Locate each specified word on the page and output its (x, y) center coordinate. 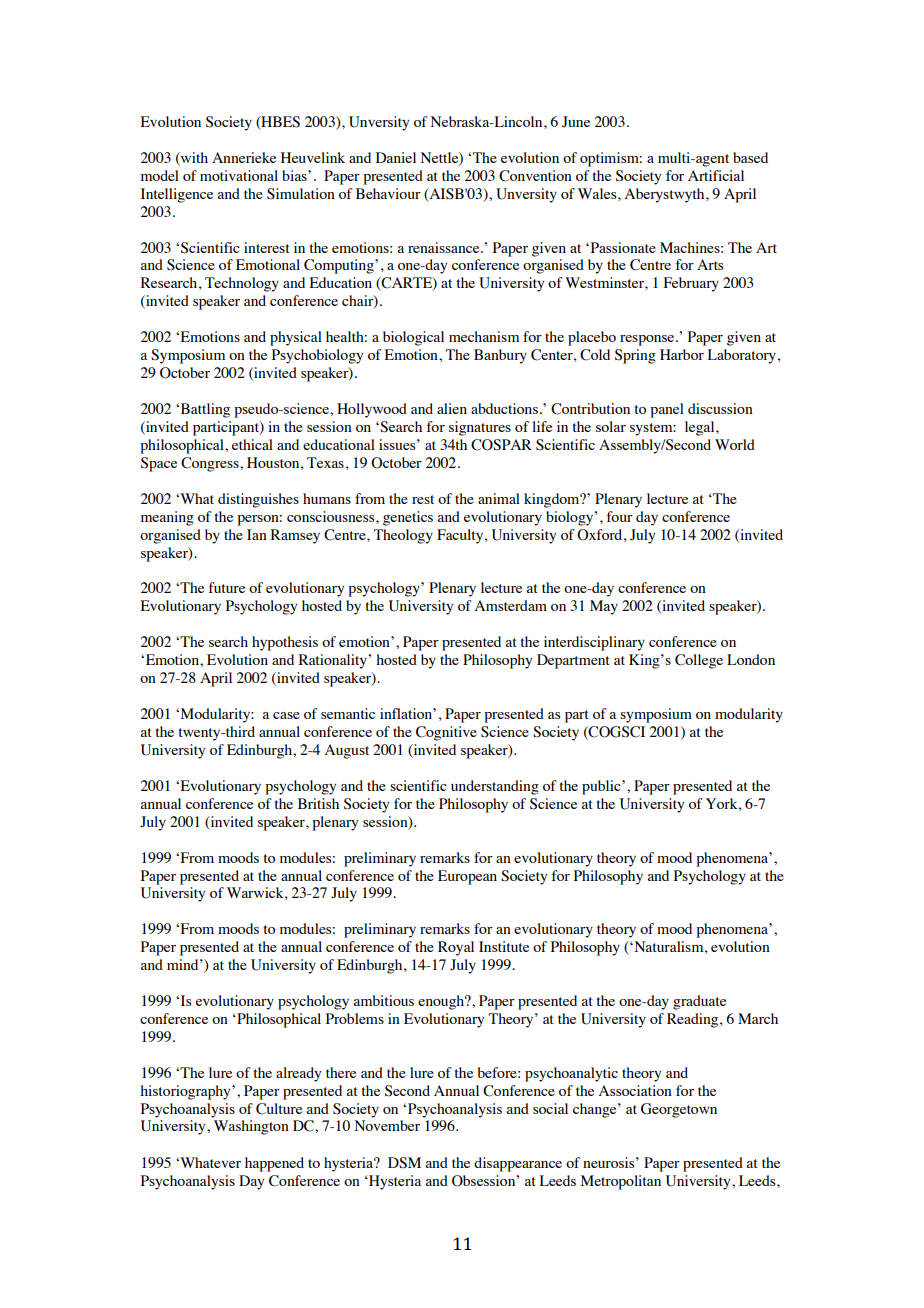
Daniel (396, 157)
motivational (239, 175)
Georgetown (679, 1110)
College (699, 661)
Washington (251, 1127)
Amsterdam (511, 605)
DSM (404, 1163)
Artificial (716, 175)
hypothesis (285, 643)
